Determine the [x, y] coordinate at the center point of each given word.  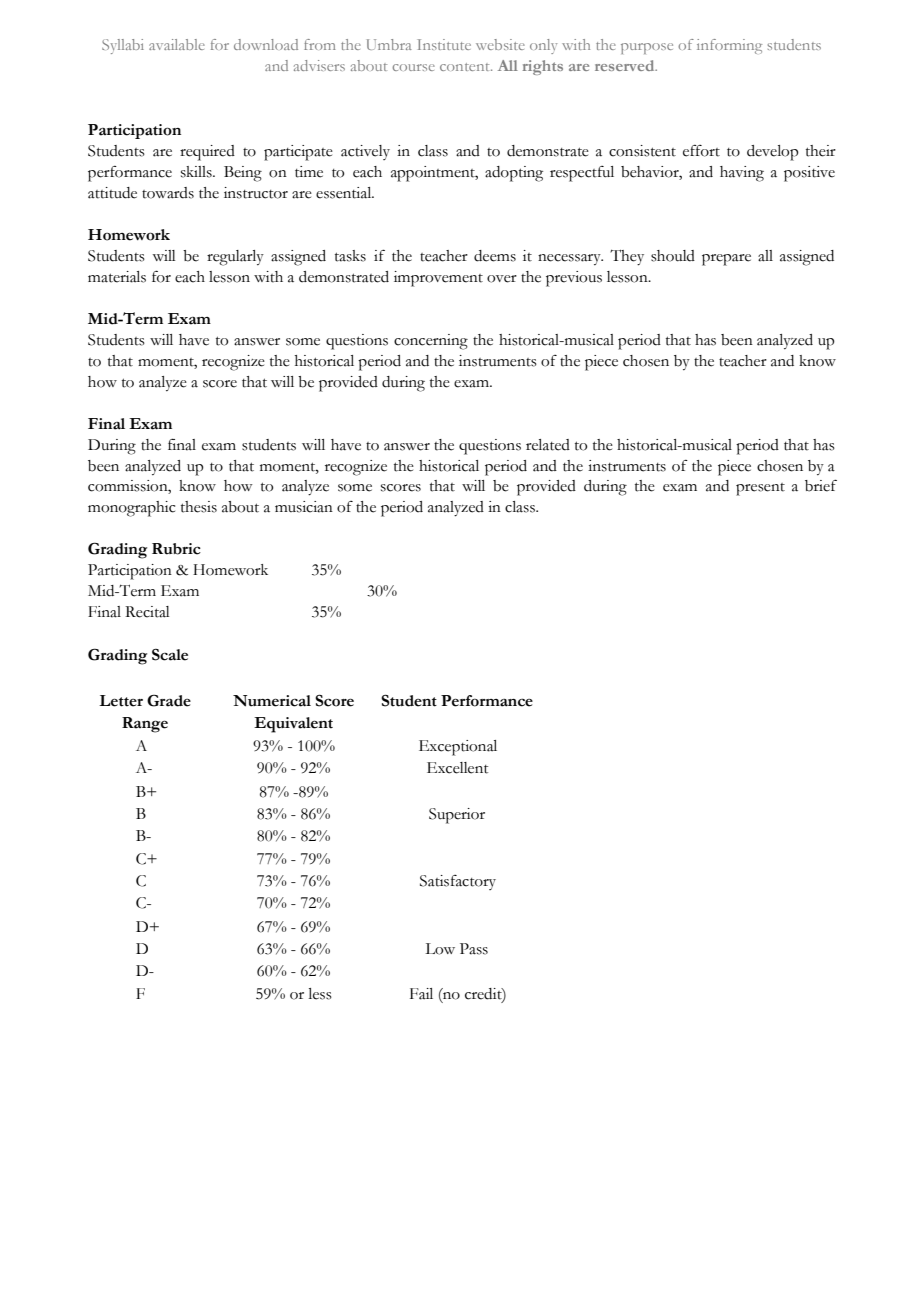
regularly [235, 258]
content [466, 67]
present [760, 489]
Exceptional [458, 748]
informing [729, 46]
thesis [199, 507]
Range [145, 725]
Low [440, 949]
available [177, 44]
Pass [474, 949]
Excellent [457, 768]
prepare [726, 260]
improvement [438, 279]
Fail [421, 994]
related [548, 445]
